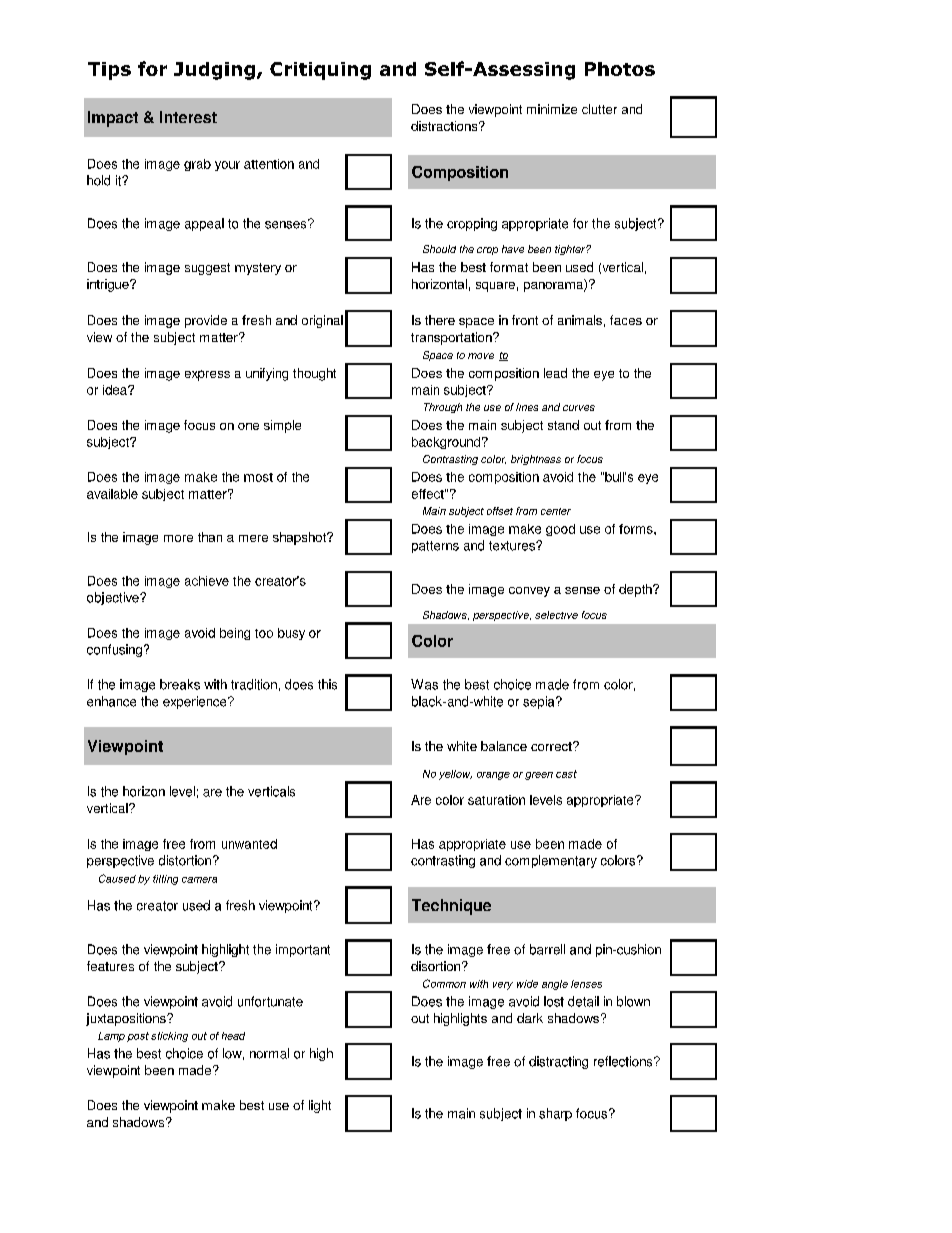  I want to click on normal, so click(269, 1053).
